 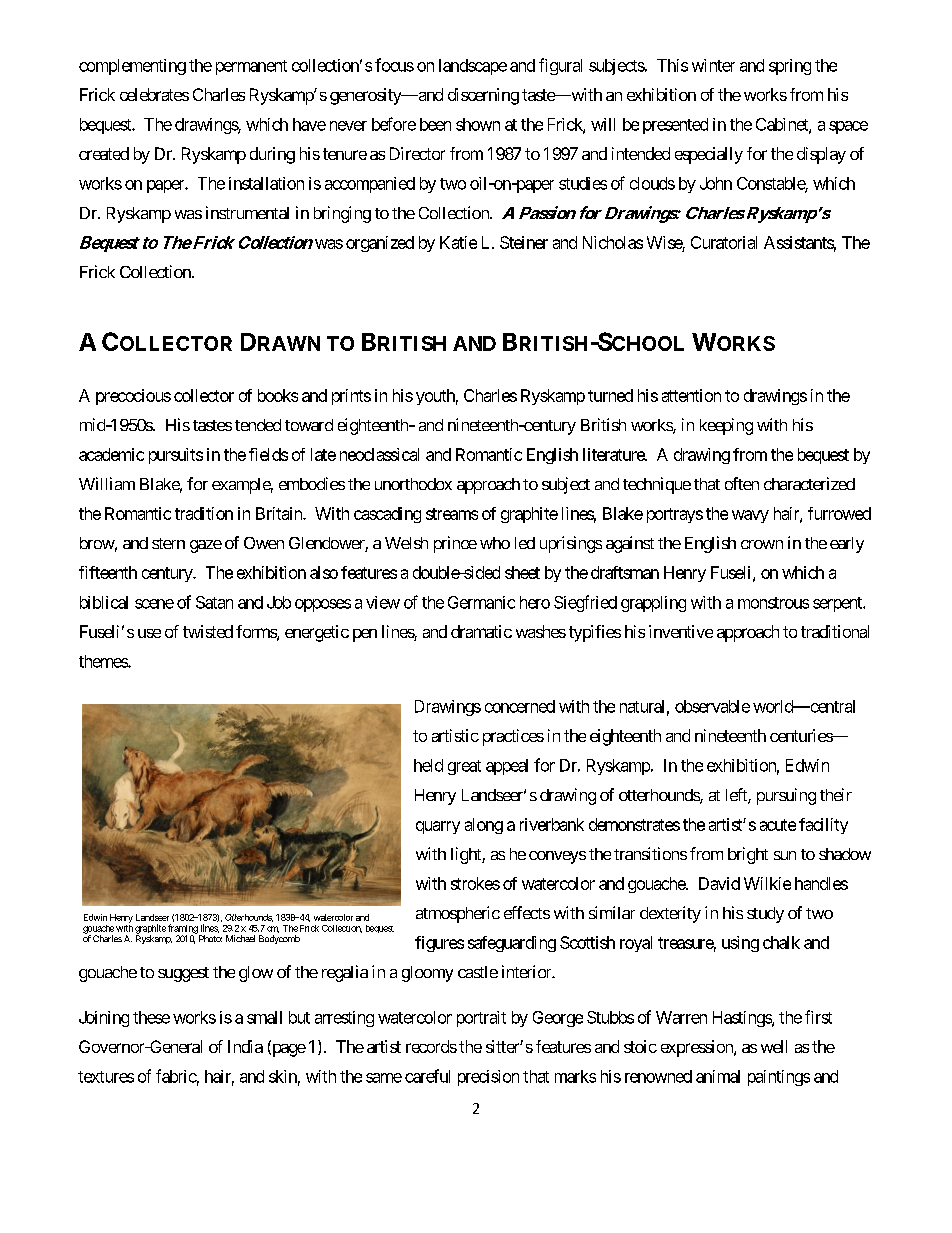 I want to click on discerning, so click(x=483, y=96).
